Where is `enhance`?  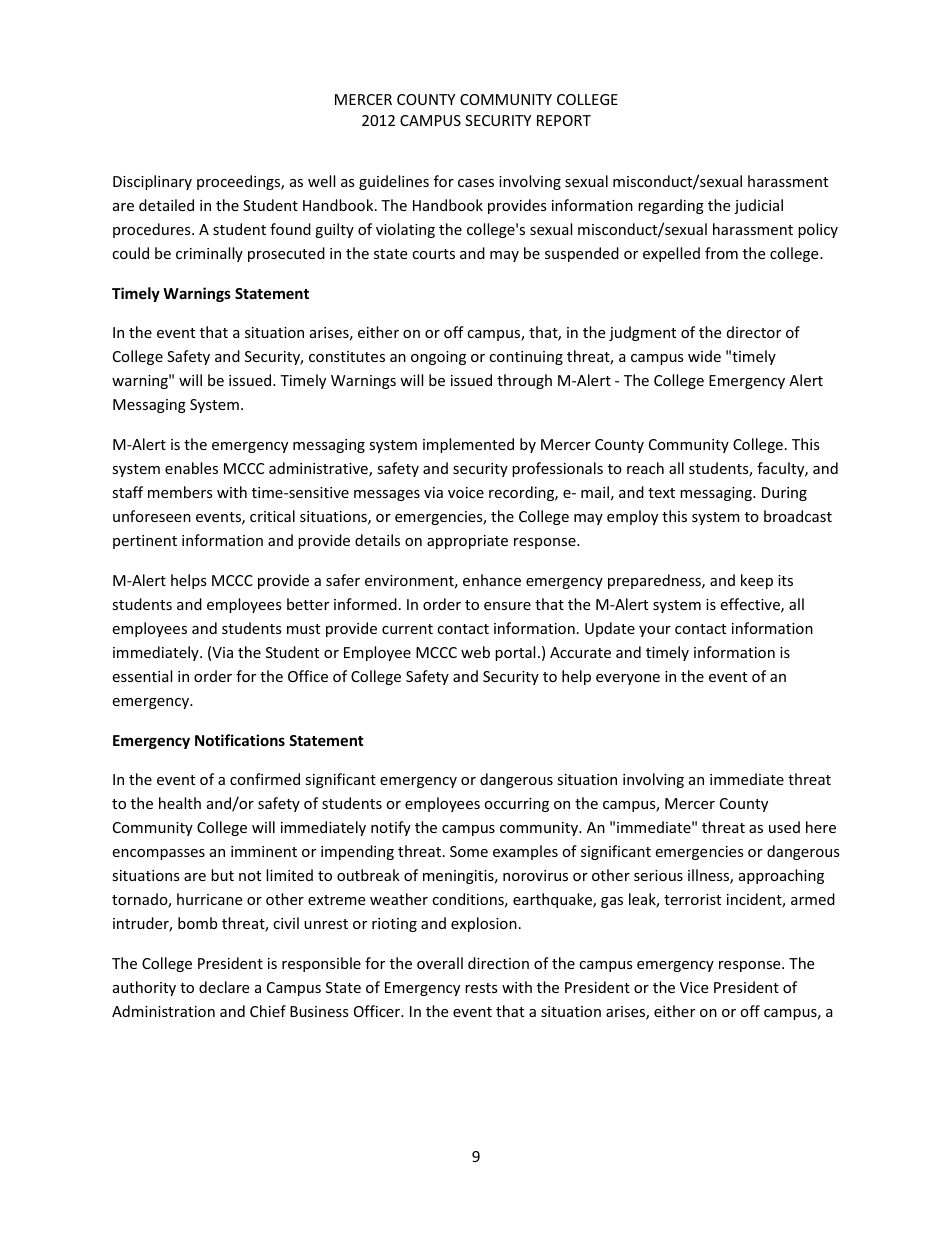
enhance is located at coordinates (492, 580).
